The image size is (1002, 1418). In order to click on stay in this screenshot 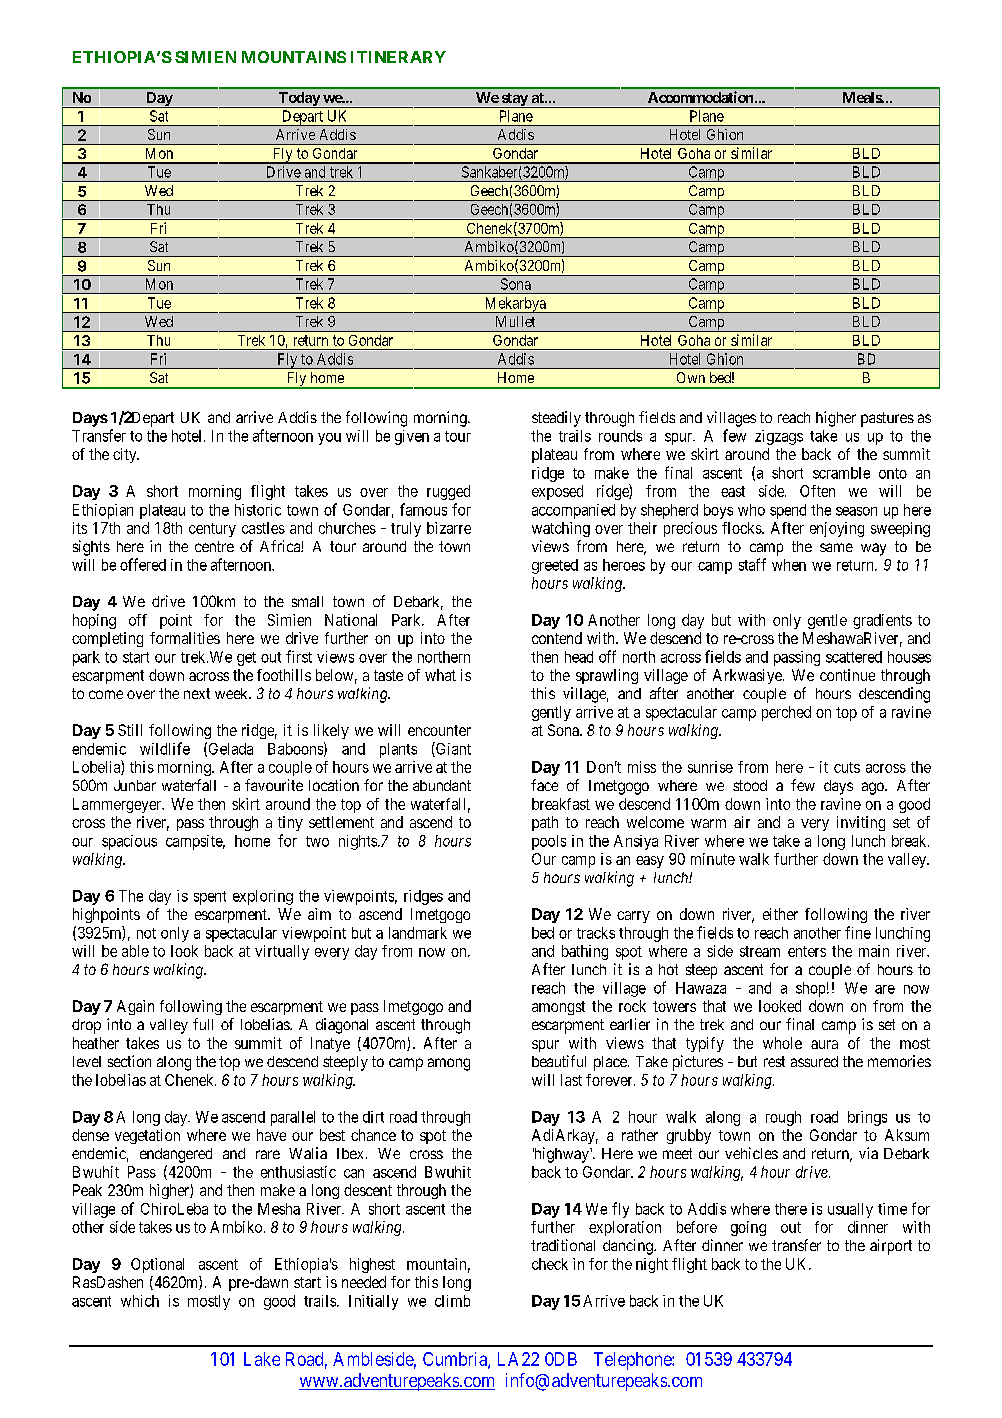, I will do `click(514, 100)`.
